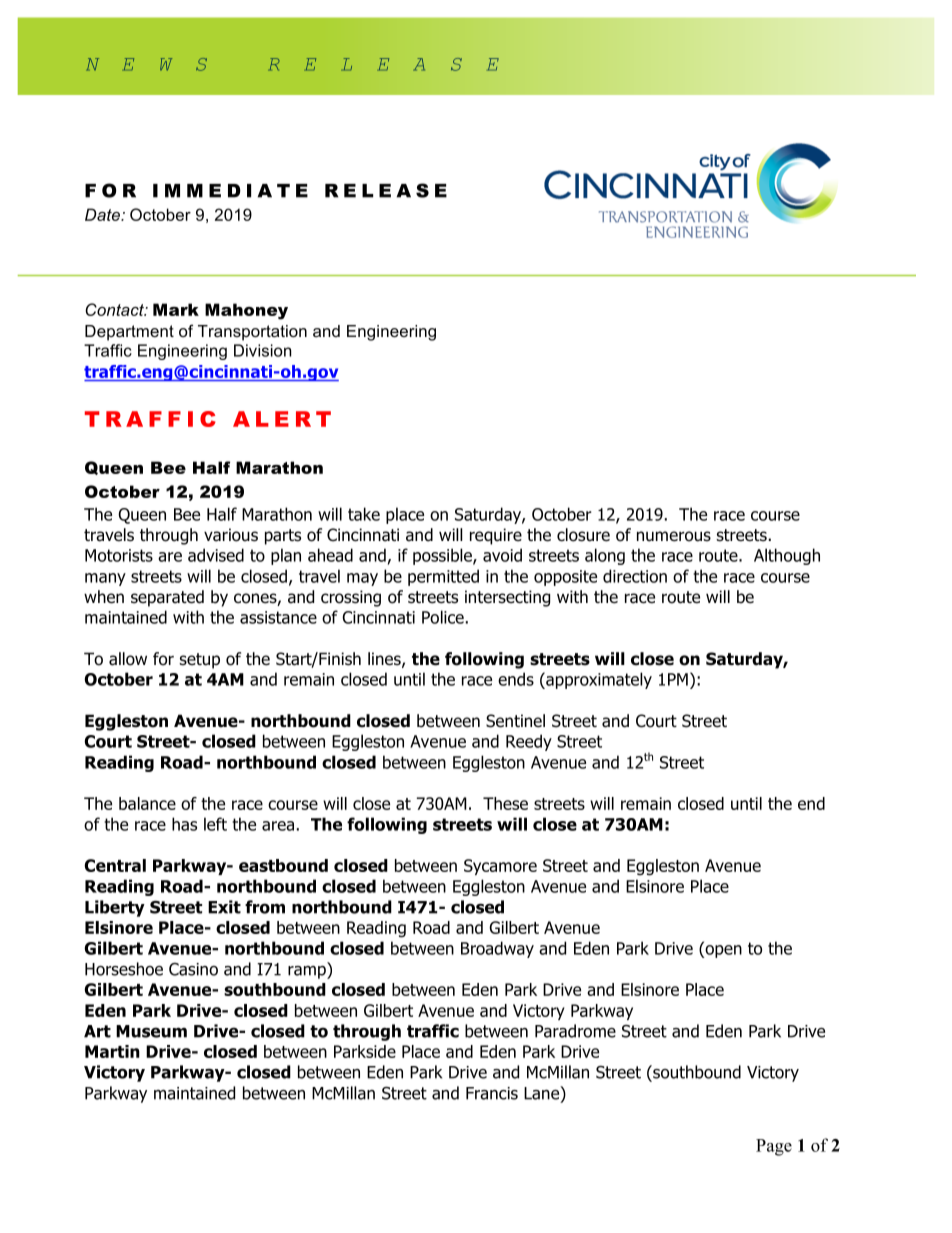 This image has height=1233, width=952. What do you see at coordinates (787, 556) in the image?
I see `Although` at bounding box center [787, 556].
